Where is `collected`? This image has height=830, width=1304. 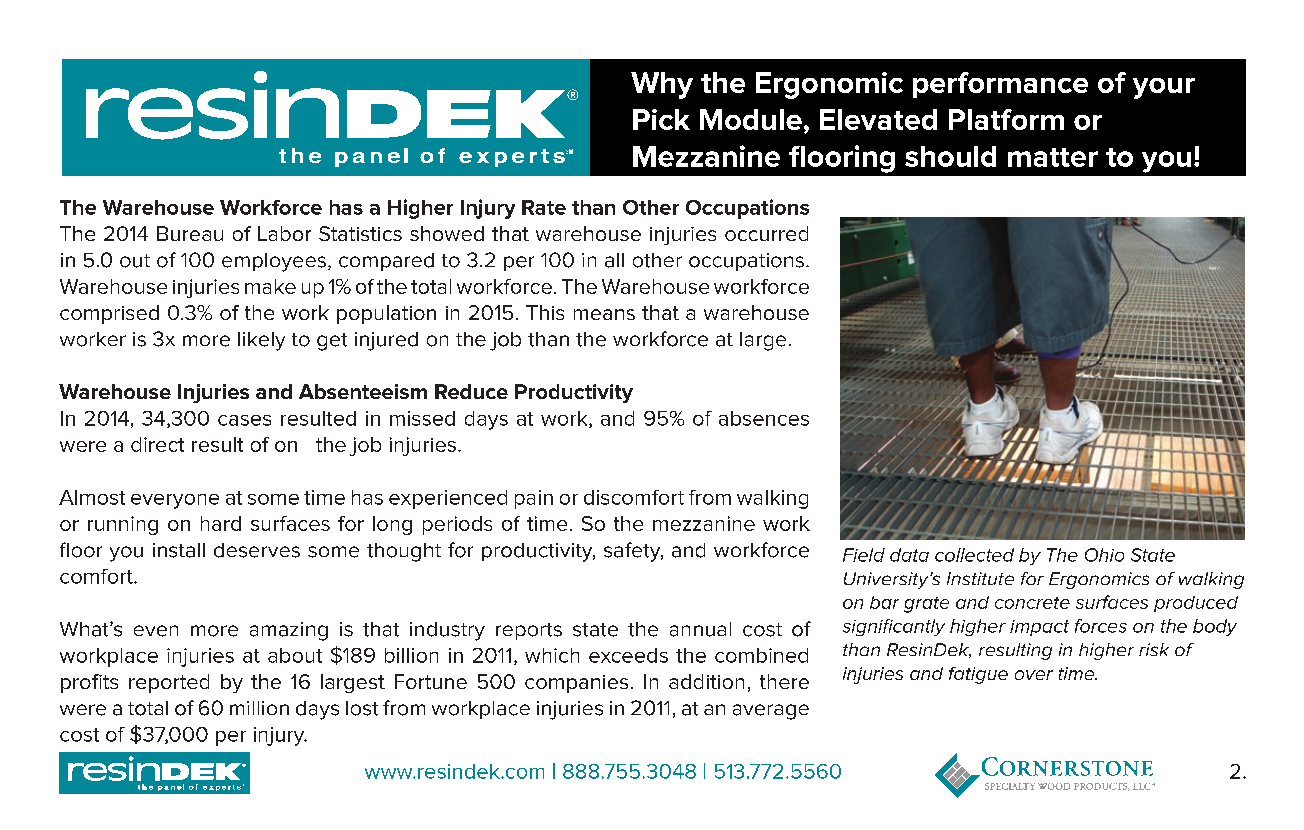 collected is located at coordinates (974, 555).
